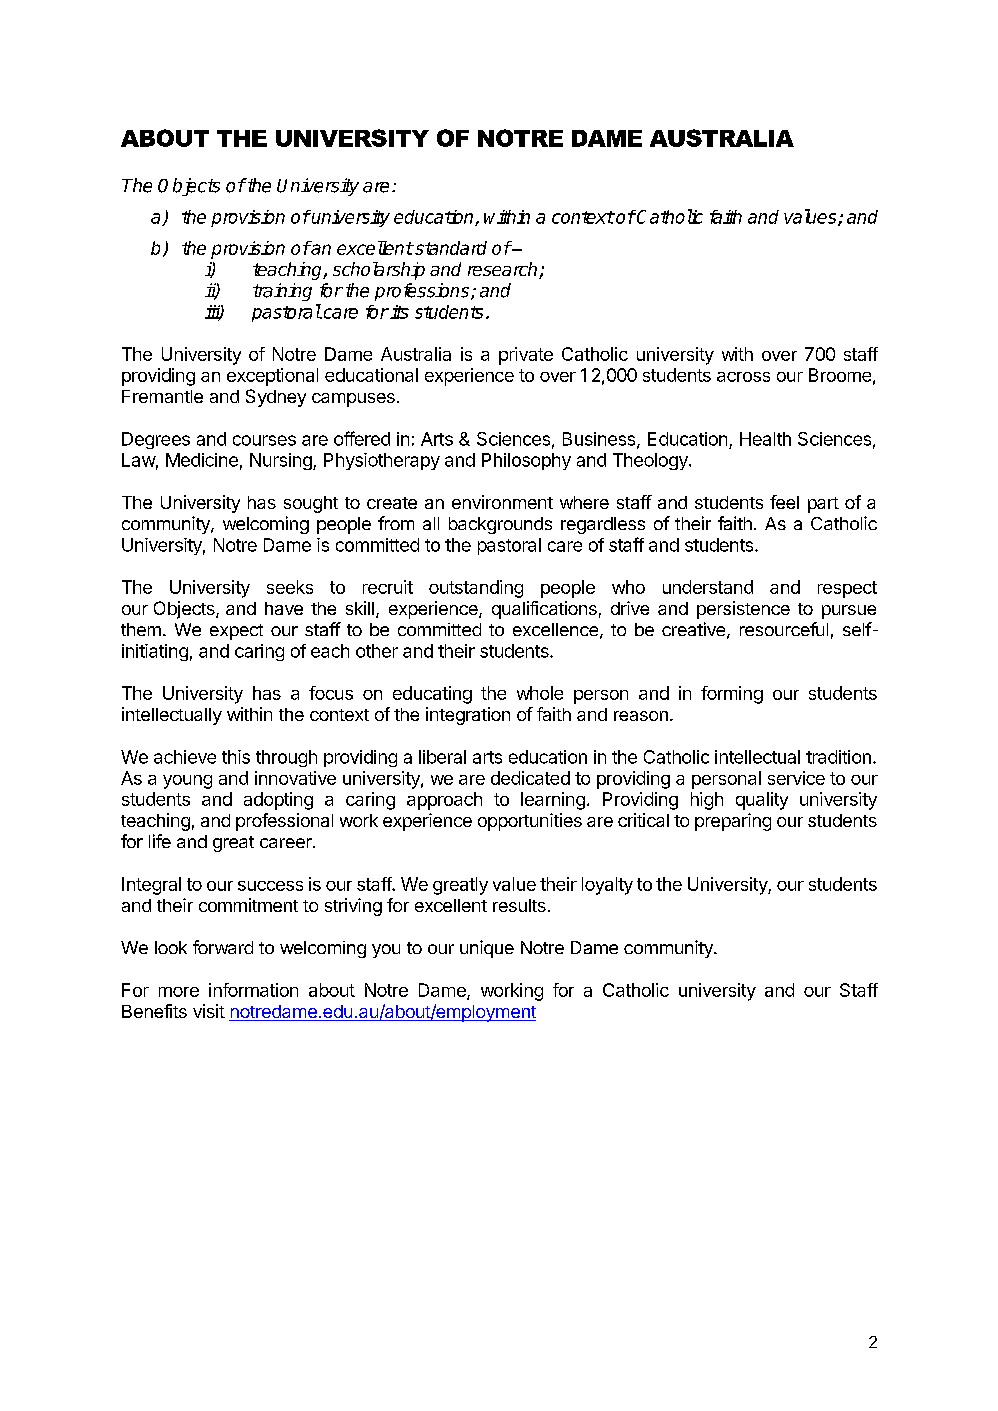 Image resolution: width=998 pixels, height=1411 pixels. I want to click on unique, so click(487, 949).
